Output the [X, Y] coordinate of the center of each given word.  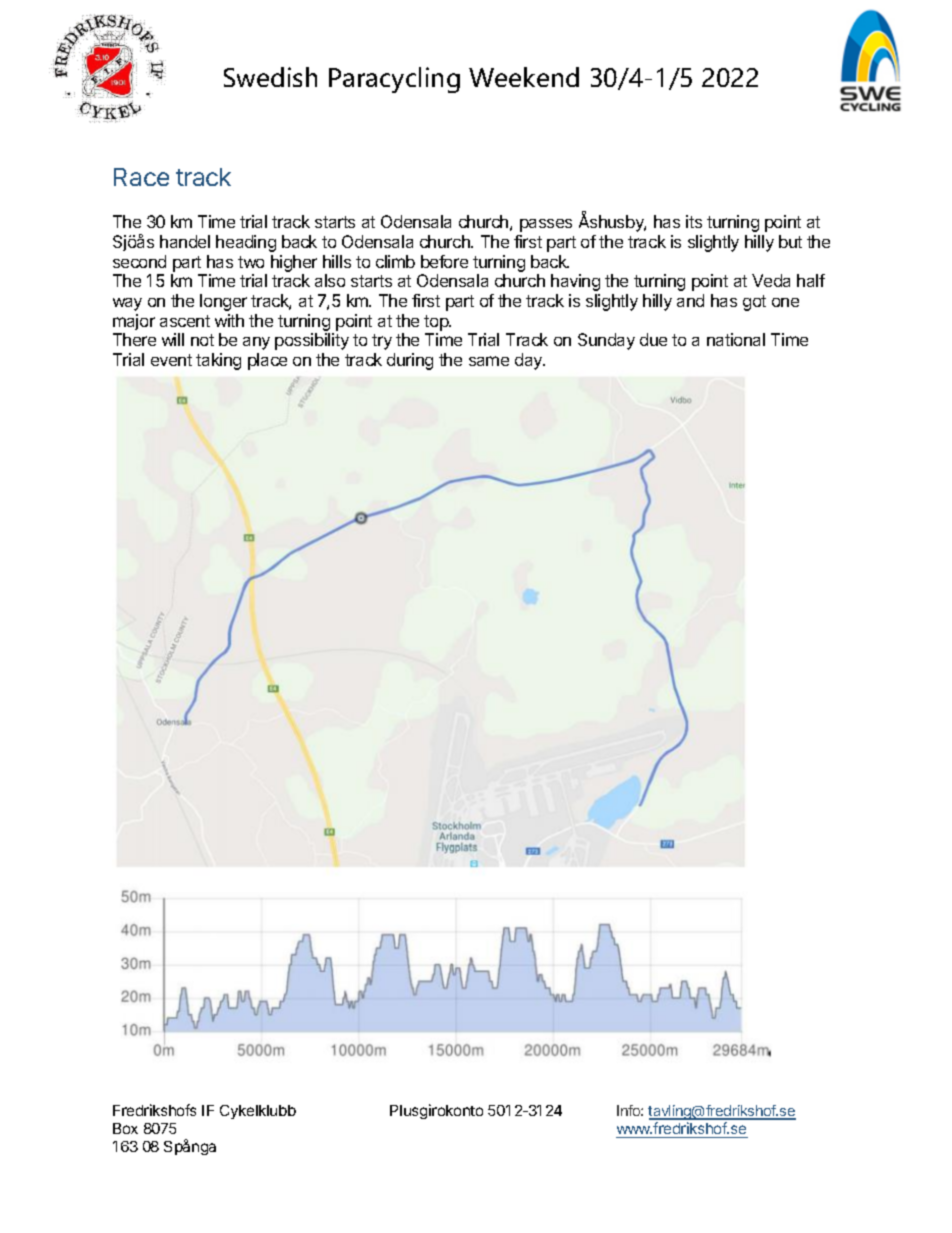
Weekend [524, 77]
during [410, 361]
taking [218, 361]
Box [125, 1128]
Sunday [606, 341]
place [267, 361]
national [736, 339]
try [382, 342]
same [489, 361]
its [694, 221]
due [653, 339]
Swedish [270, 77]
